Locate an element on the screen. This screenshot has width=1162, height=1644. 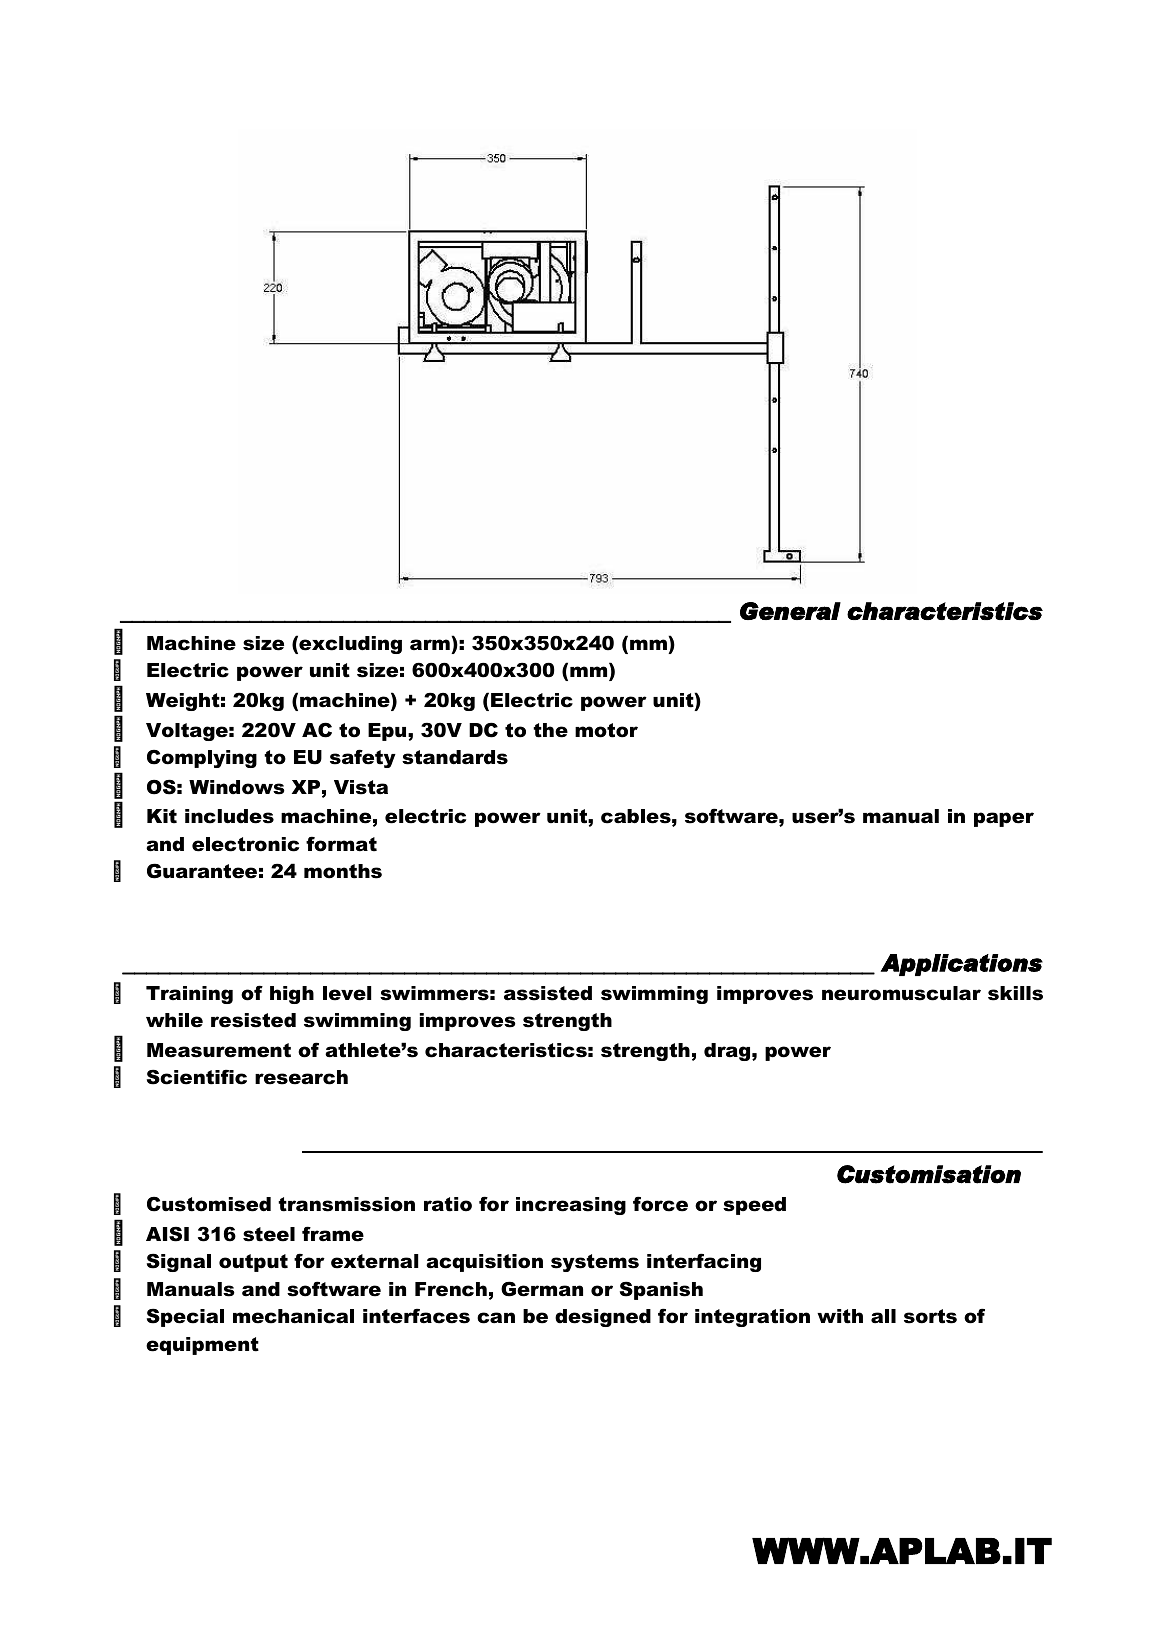
designed is located at coordinates (603, 1318).
